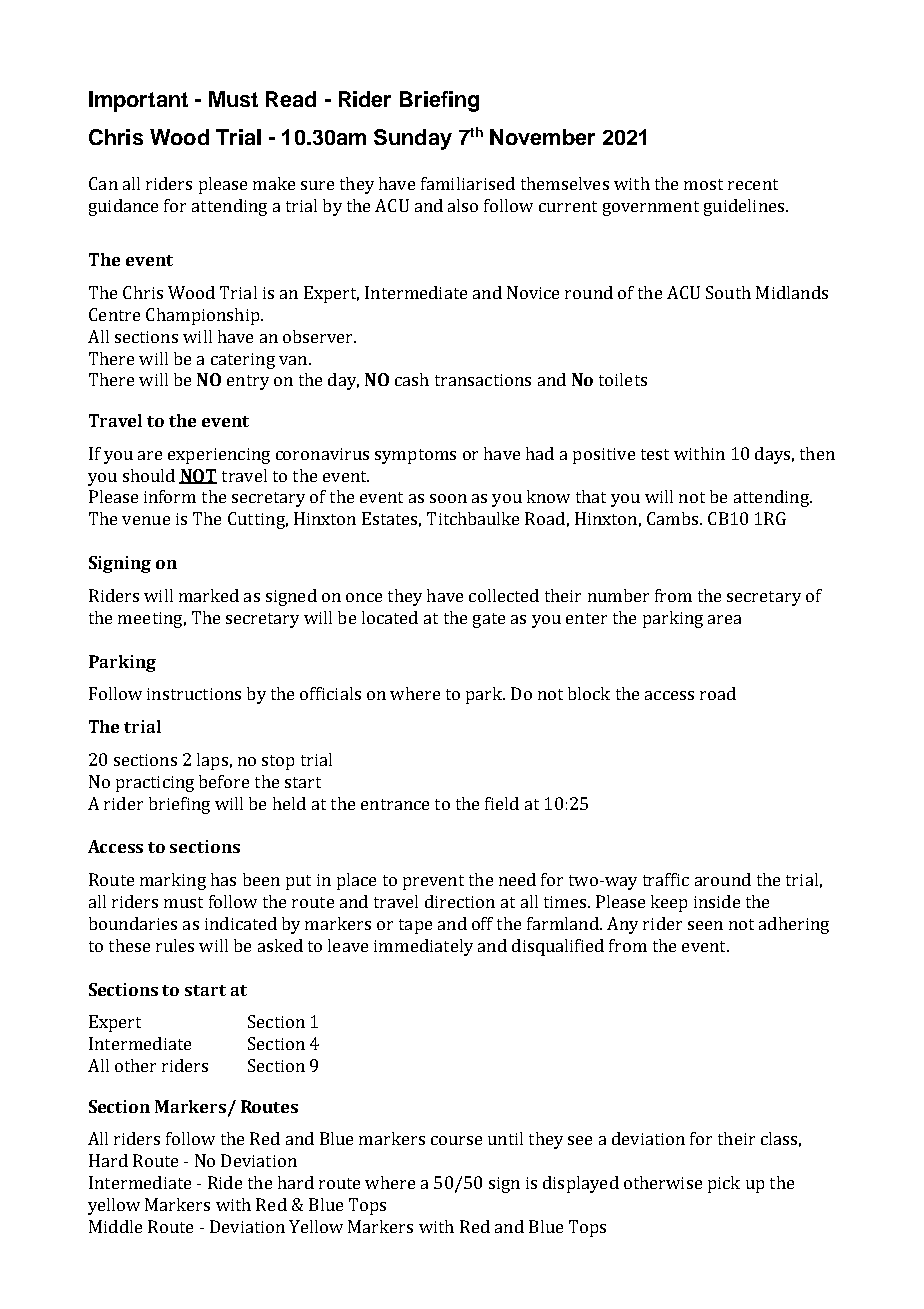 This screenshot has width=924, height=1309. I want to click on gate, so click(489, 620).
